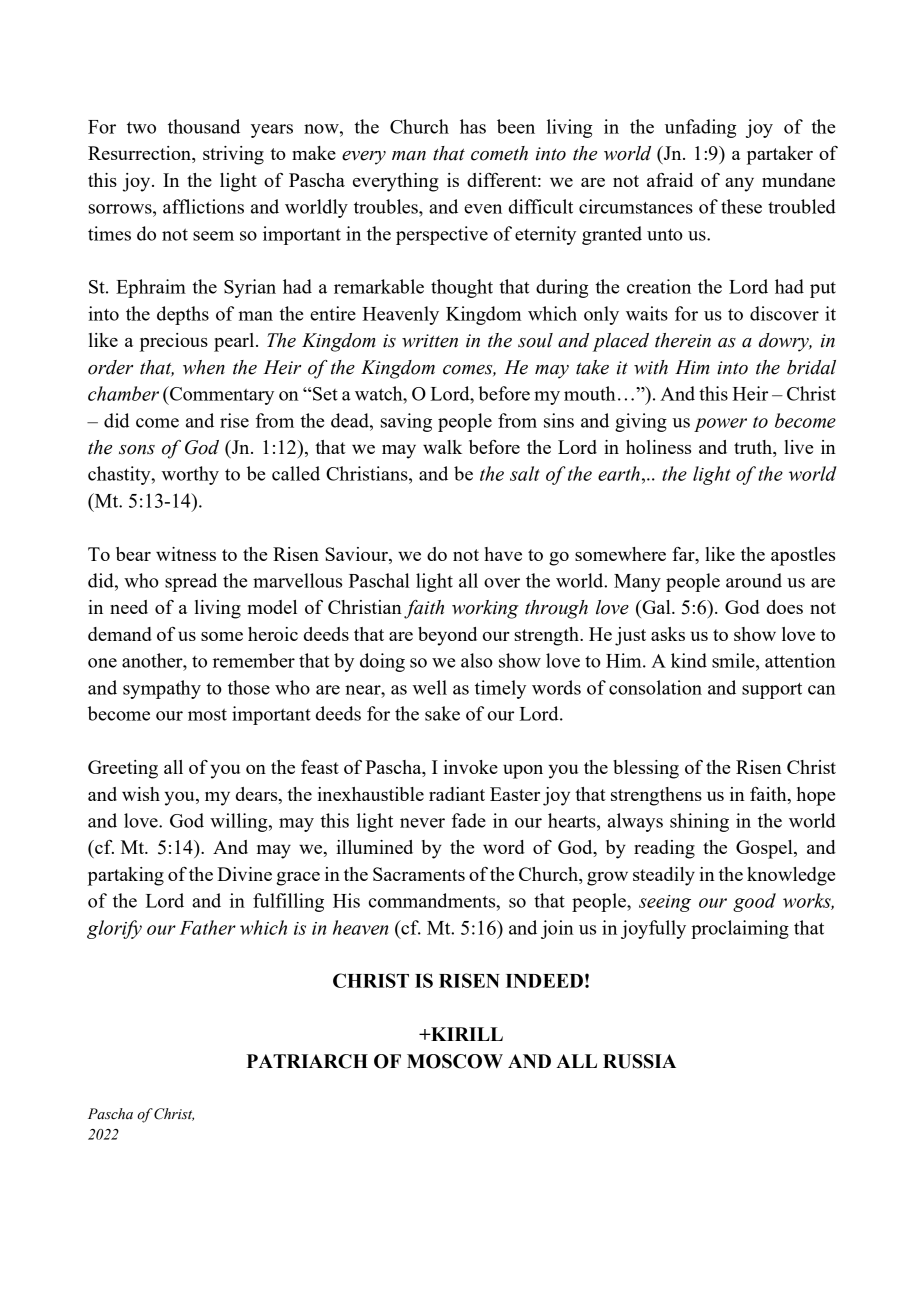 The image size is (924, 1307). Describe the element at coordinates (525, 473) in the screenshot. I see `salt` at that location.
